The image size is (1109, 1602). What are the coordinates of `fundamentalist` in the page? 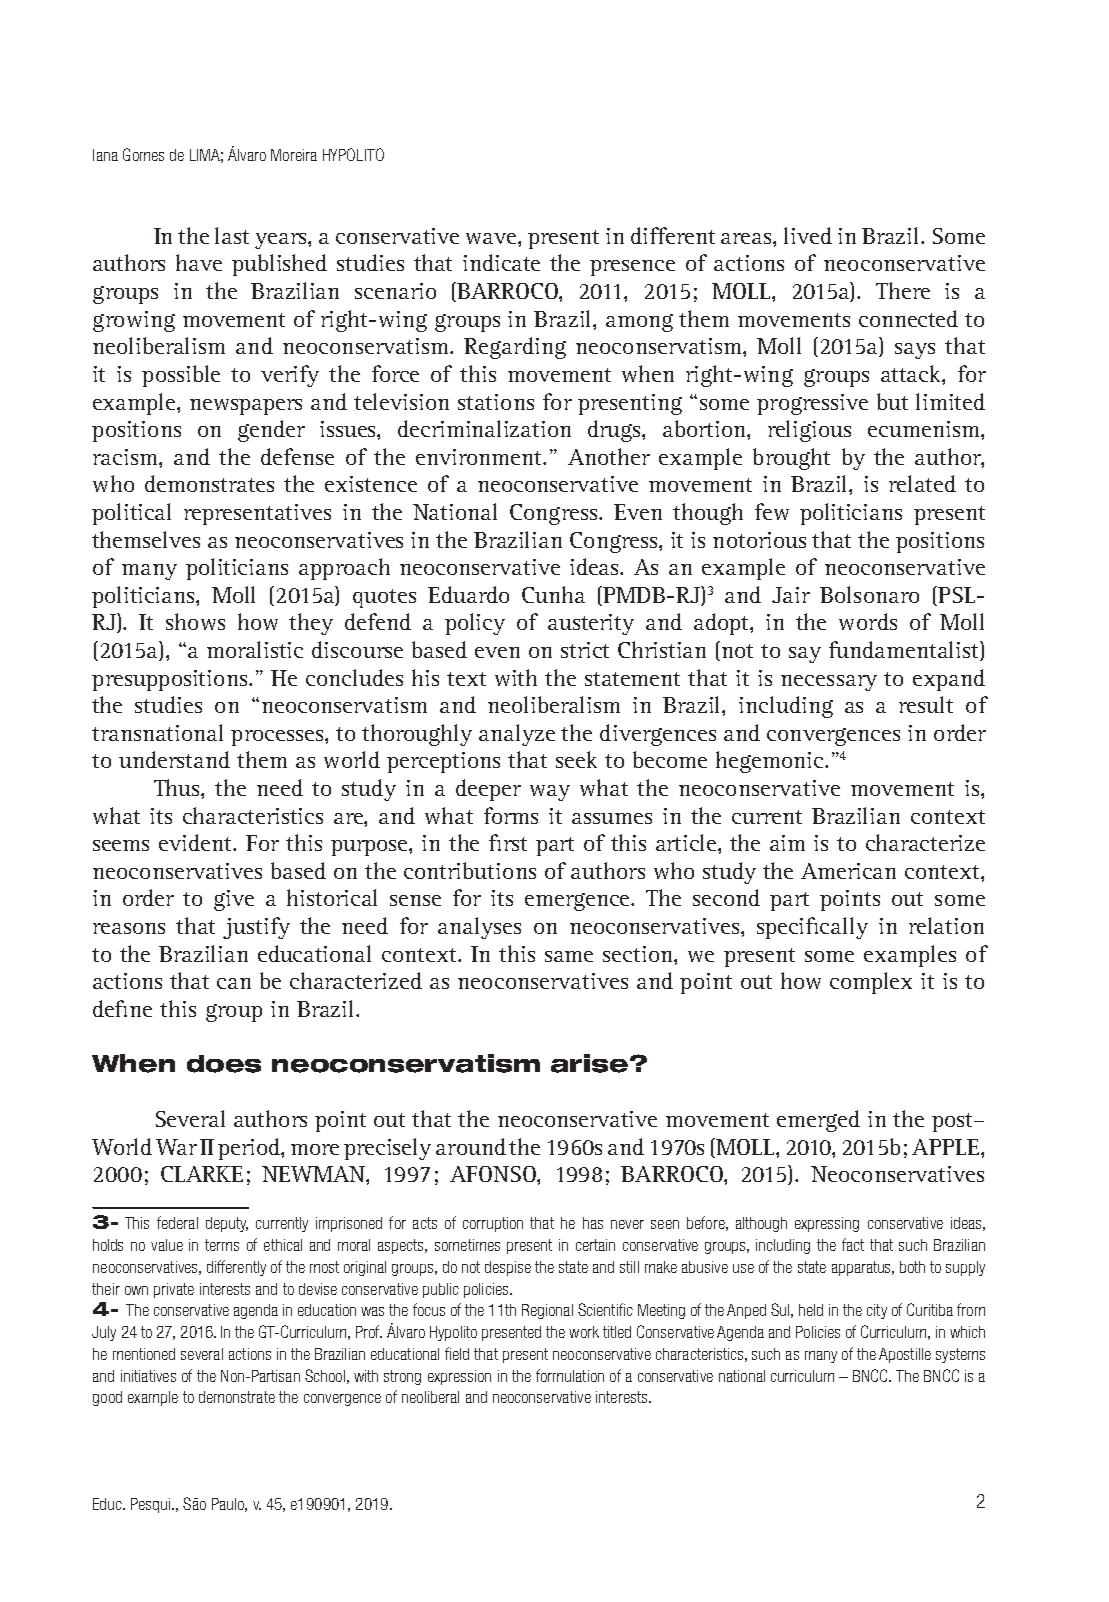 It's located at (905, 651).
